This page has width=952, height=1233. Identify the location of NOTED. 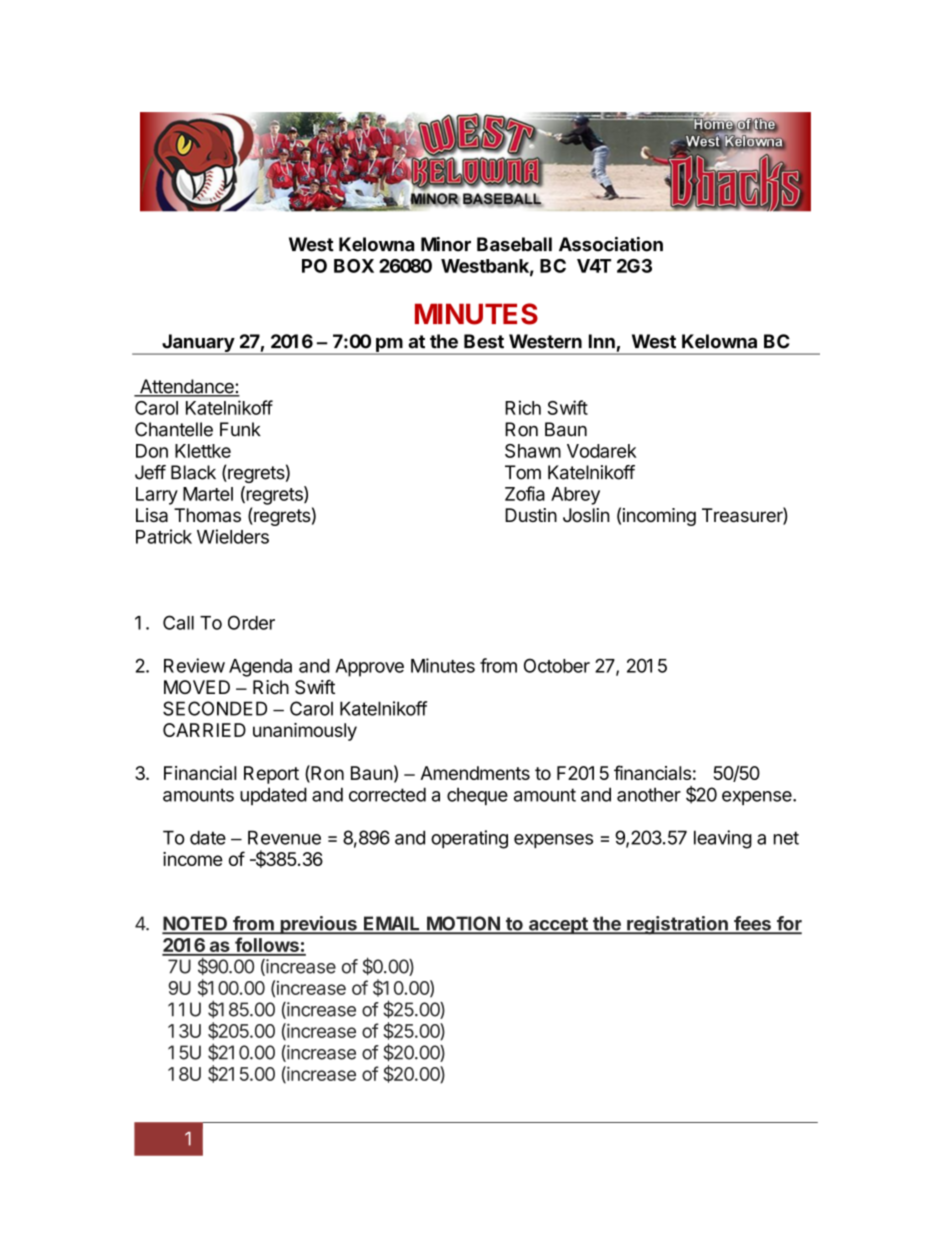
(196, 924).
